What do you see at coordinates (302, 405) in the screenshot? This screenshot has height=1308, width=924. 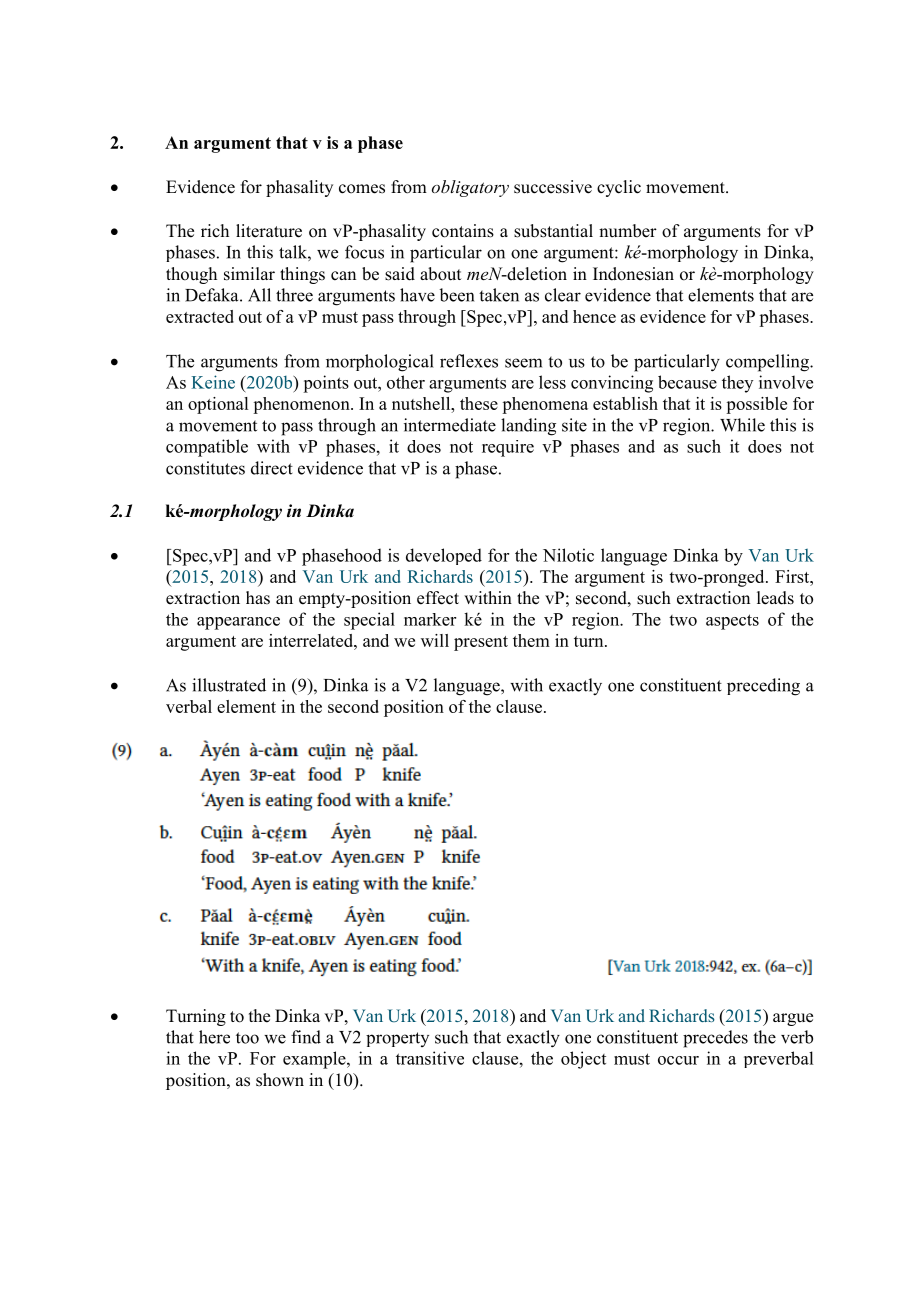 I see `phenomenon` at bounding box center [302, 405].
